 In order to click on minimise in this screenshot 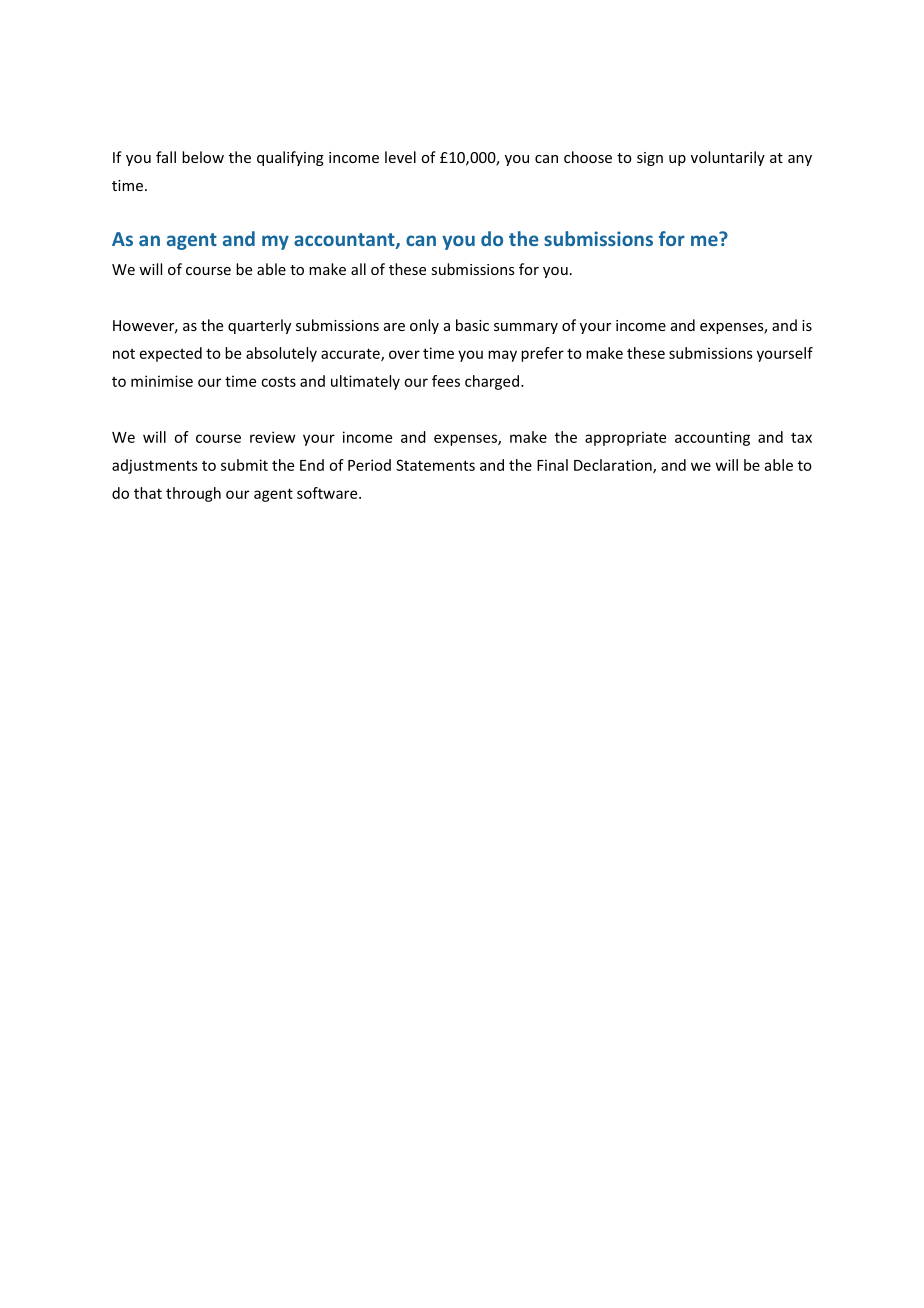, I will do `click(162, 381)`.
